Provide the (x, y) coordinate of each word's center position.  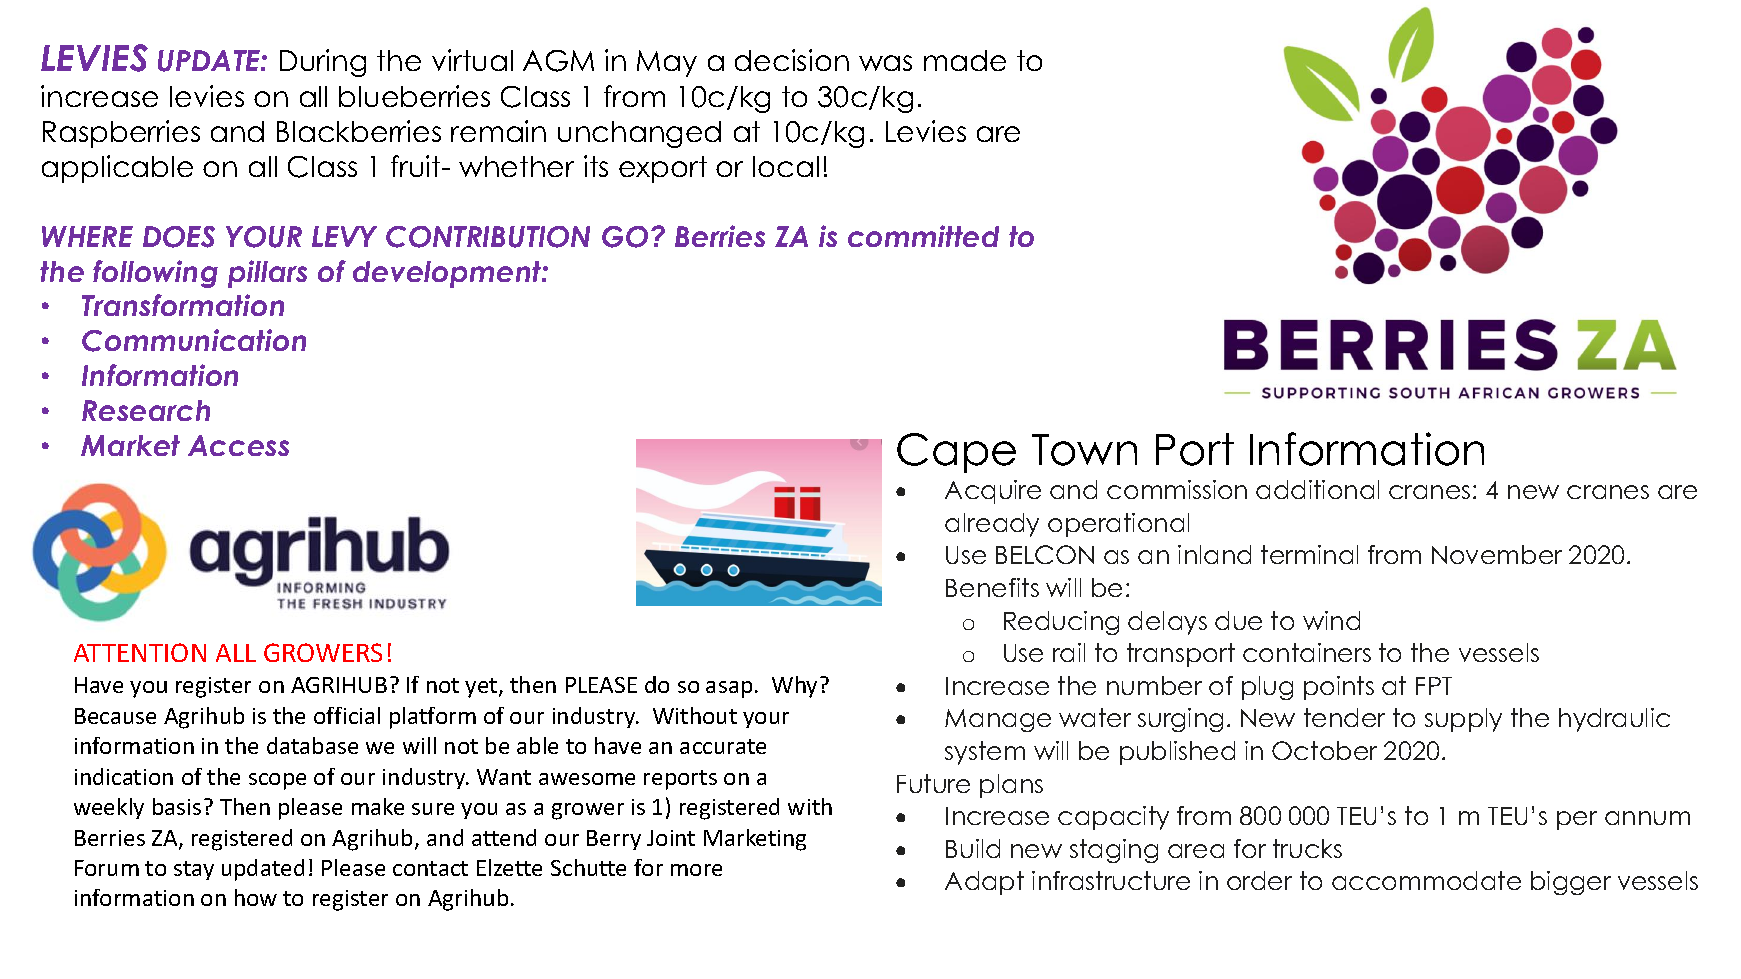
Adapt (984, 883)
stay (194, 870)
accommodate (1426, 880)
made (965, 60)
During (323, 63)
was (885, 63)
